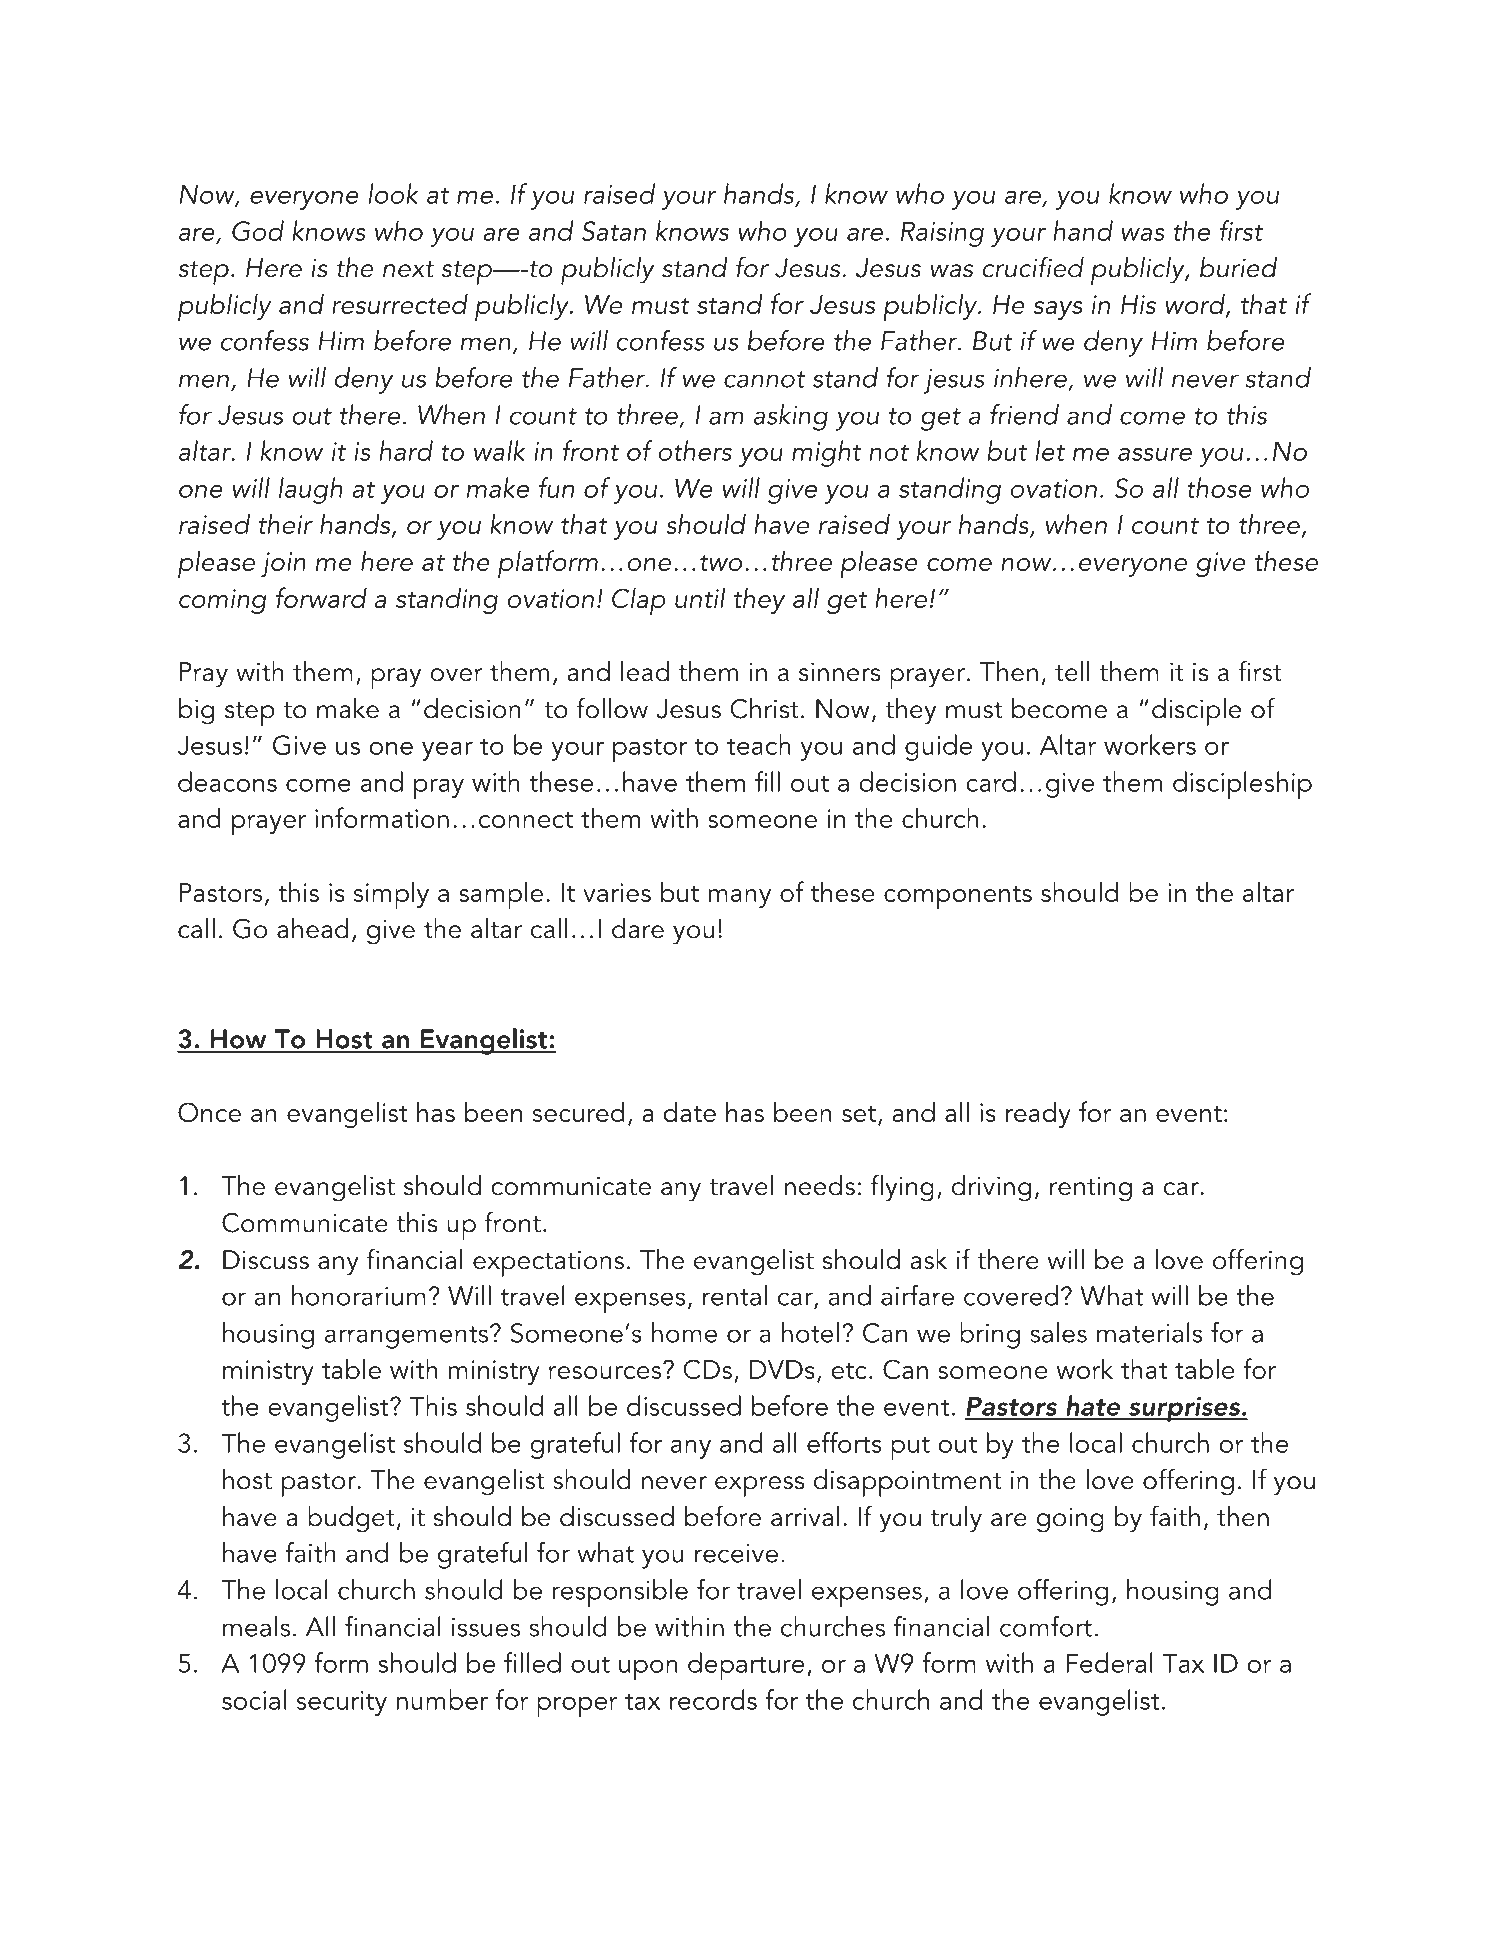  Describe the element at coordinates (614, 231) in the screenshot. I see `Satan` at that location.
